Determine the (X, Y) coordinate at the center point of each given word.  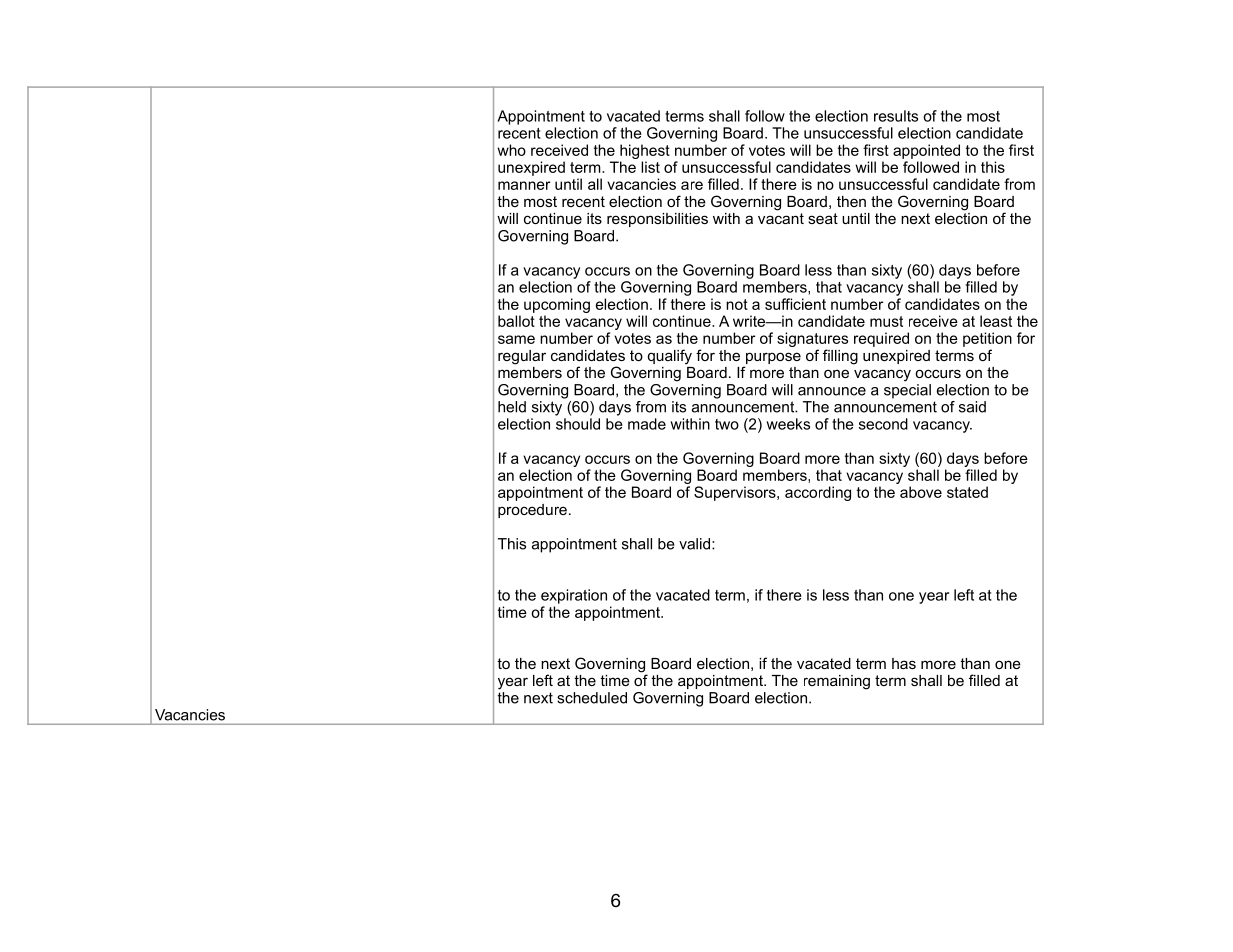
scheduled (592, 698)
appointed (926, 151)
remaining (837, 682)
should (578, 424)
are (692, 185)
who (511, 150)
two (727, 424)
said (972, 407)
